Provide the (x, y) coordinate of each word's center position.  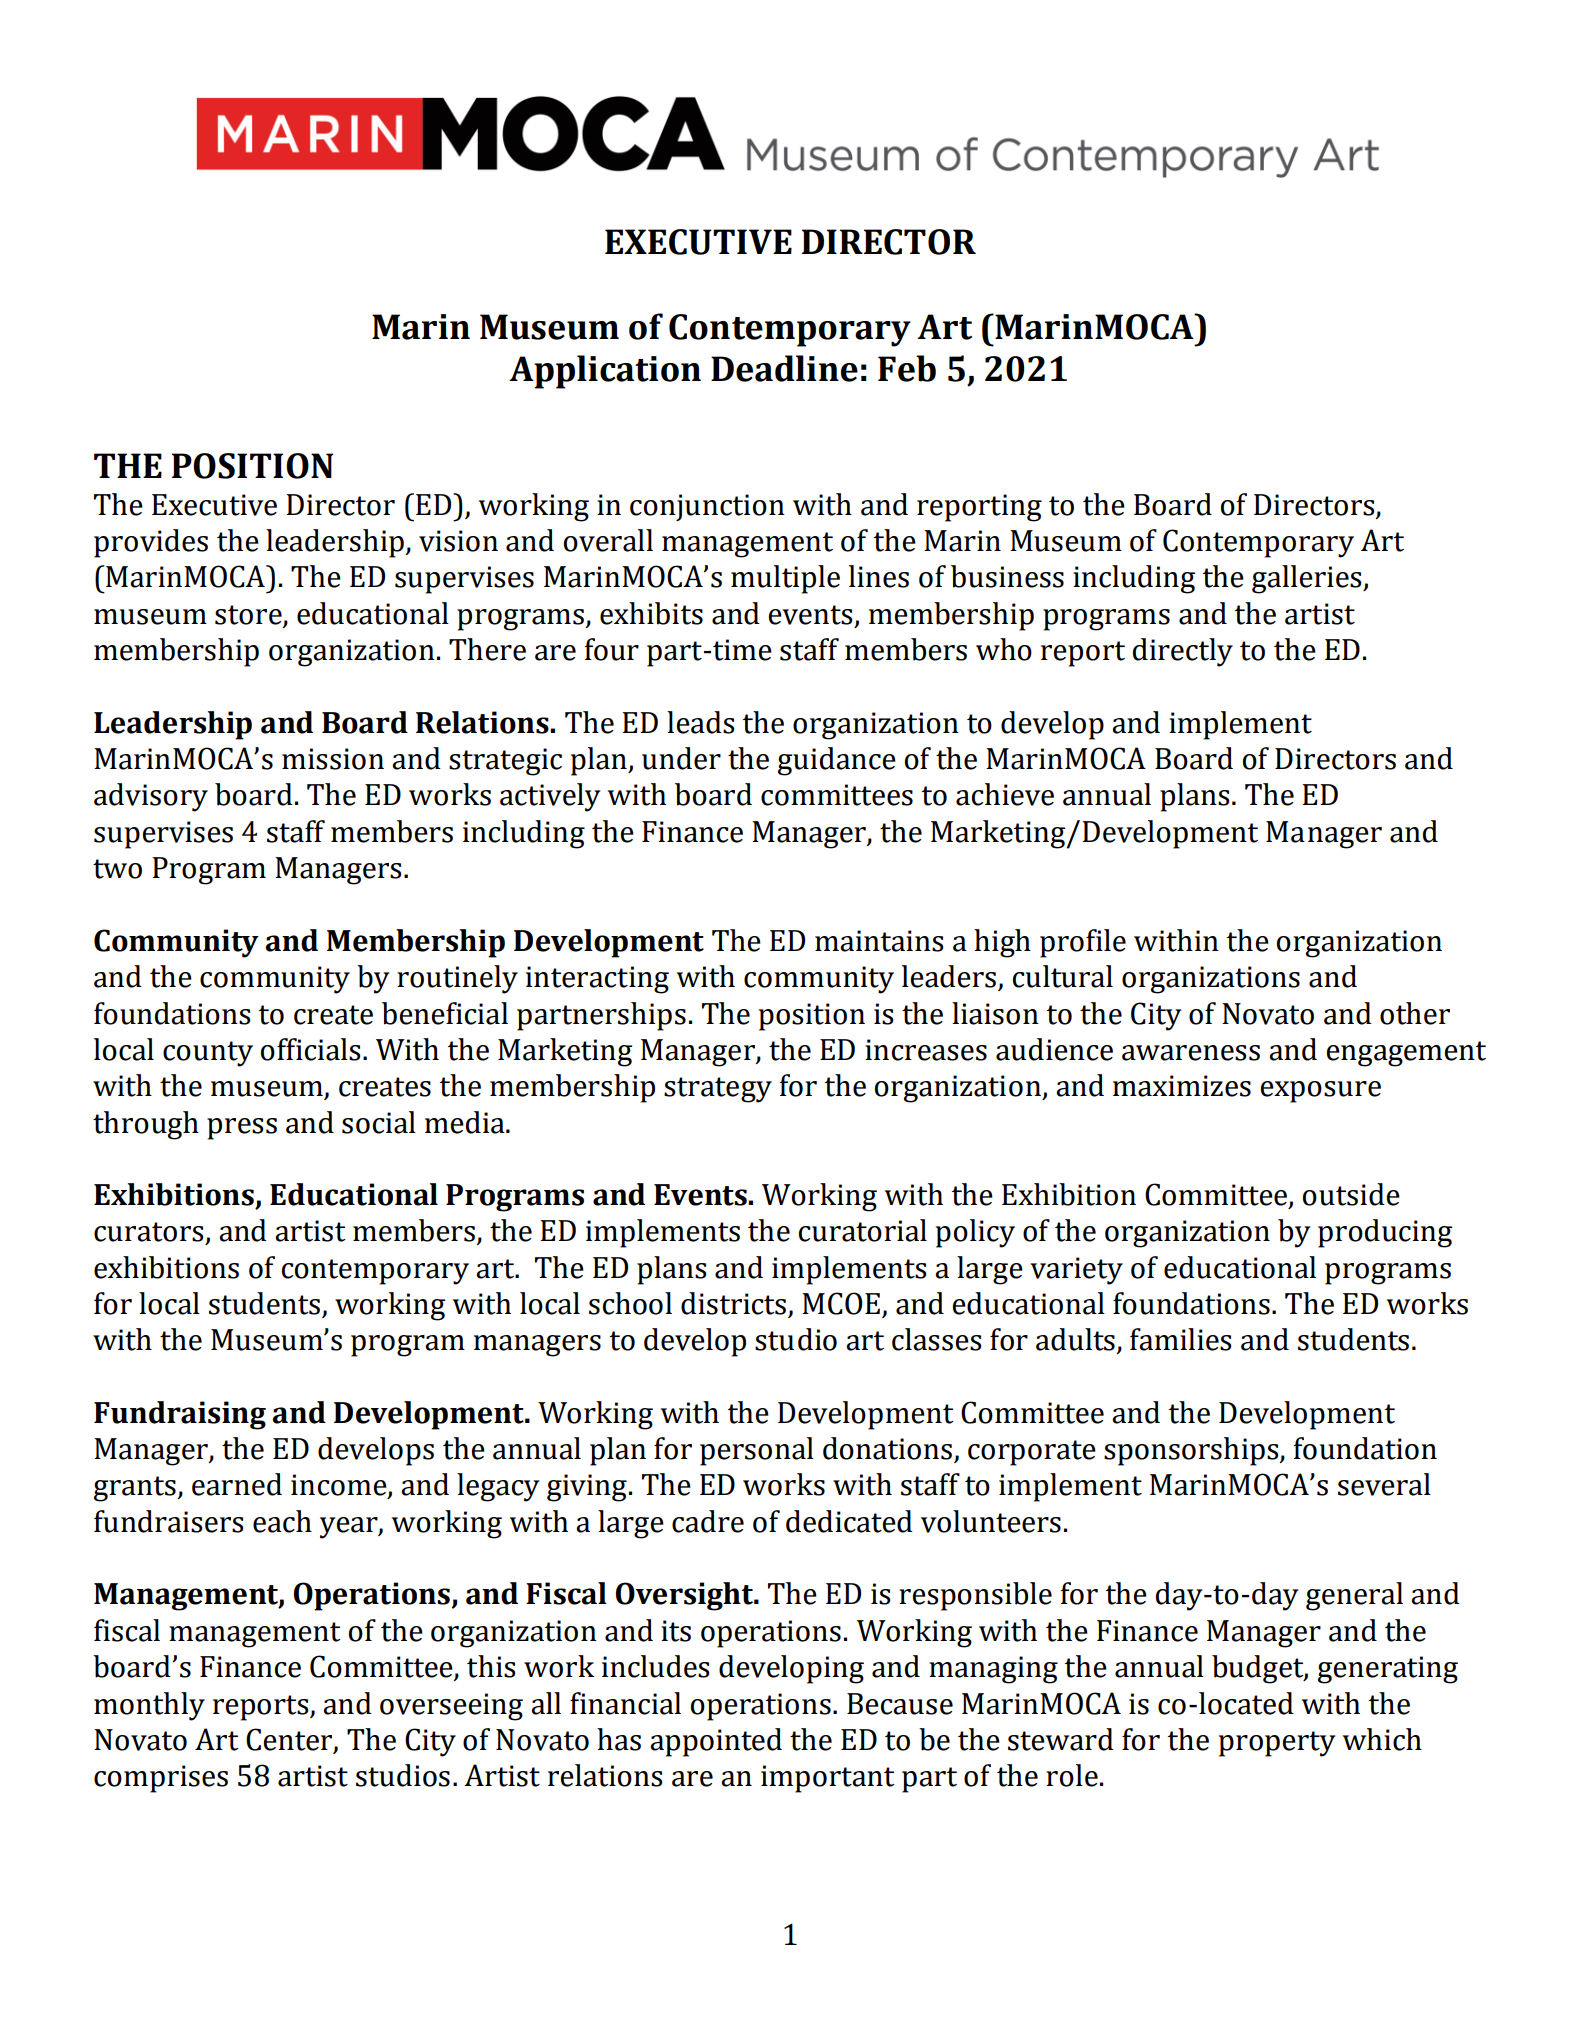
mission (333, 759)
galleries (1308, 579)
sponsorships (1192, 1451)
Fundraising (180, 1415)
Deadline (784, 368)
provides (151, 543)
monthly (149, 1706)
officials (310, 1049)
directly (1183, 652)
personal (757, 1451)
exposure (1321, 1092)
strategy (718, 1090)
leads (700, 722)
